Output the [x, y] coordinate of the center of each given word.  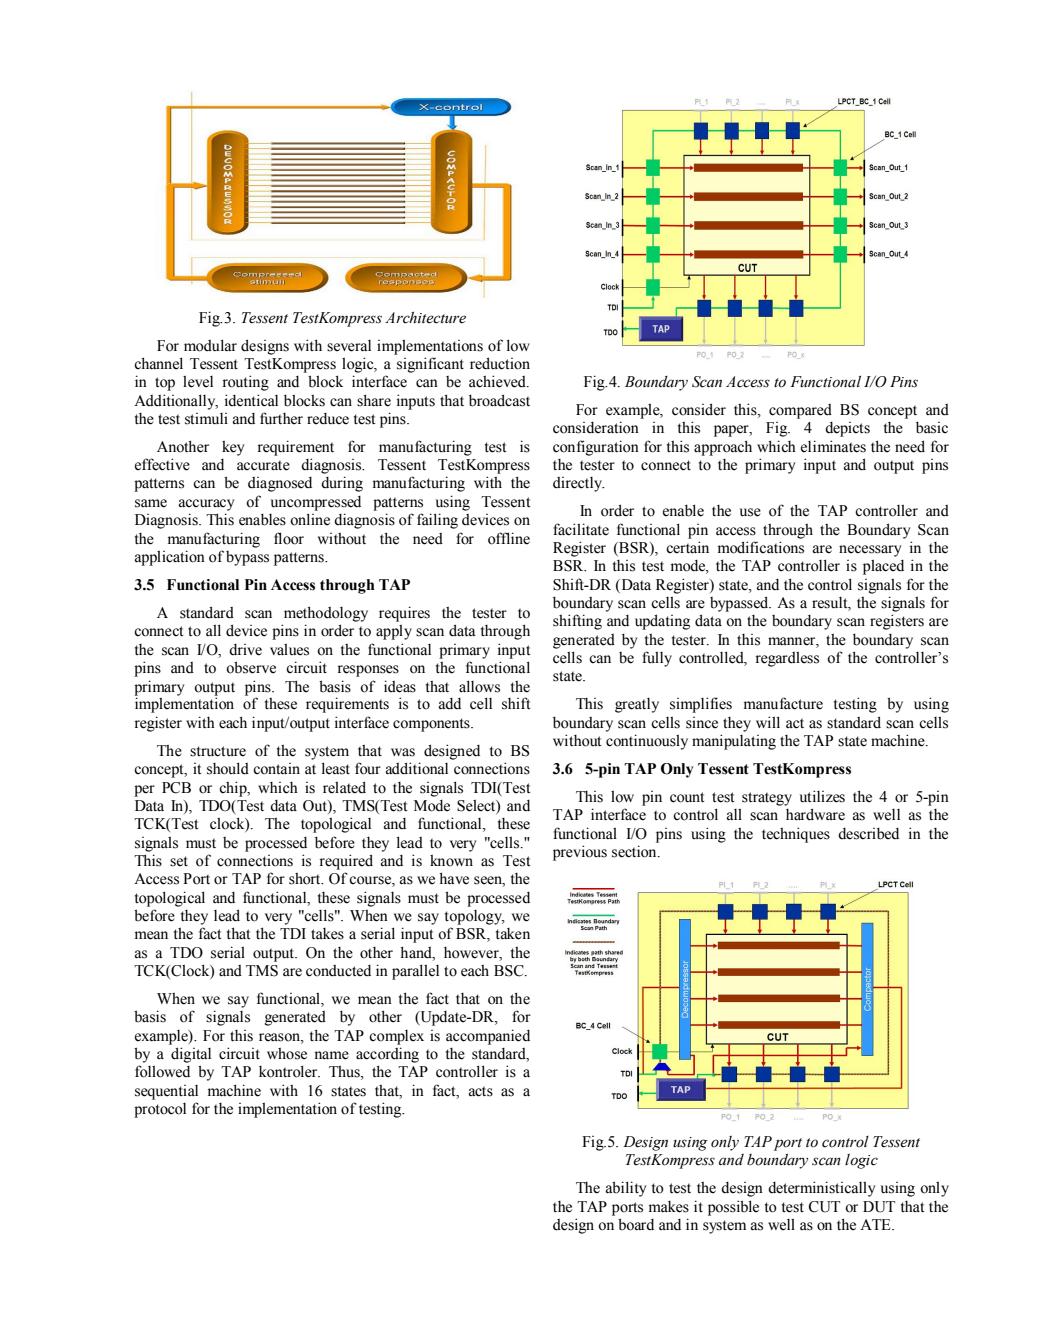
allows [479, 686]
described [868, 833]
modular [210, 345]
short [306, 879]
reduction [500, 363]
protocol [160, 1110]
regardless [787, 659]
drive [245, 650]
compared [800, 411]
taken [513, 934]
